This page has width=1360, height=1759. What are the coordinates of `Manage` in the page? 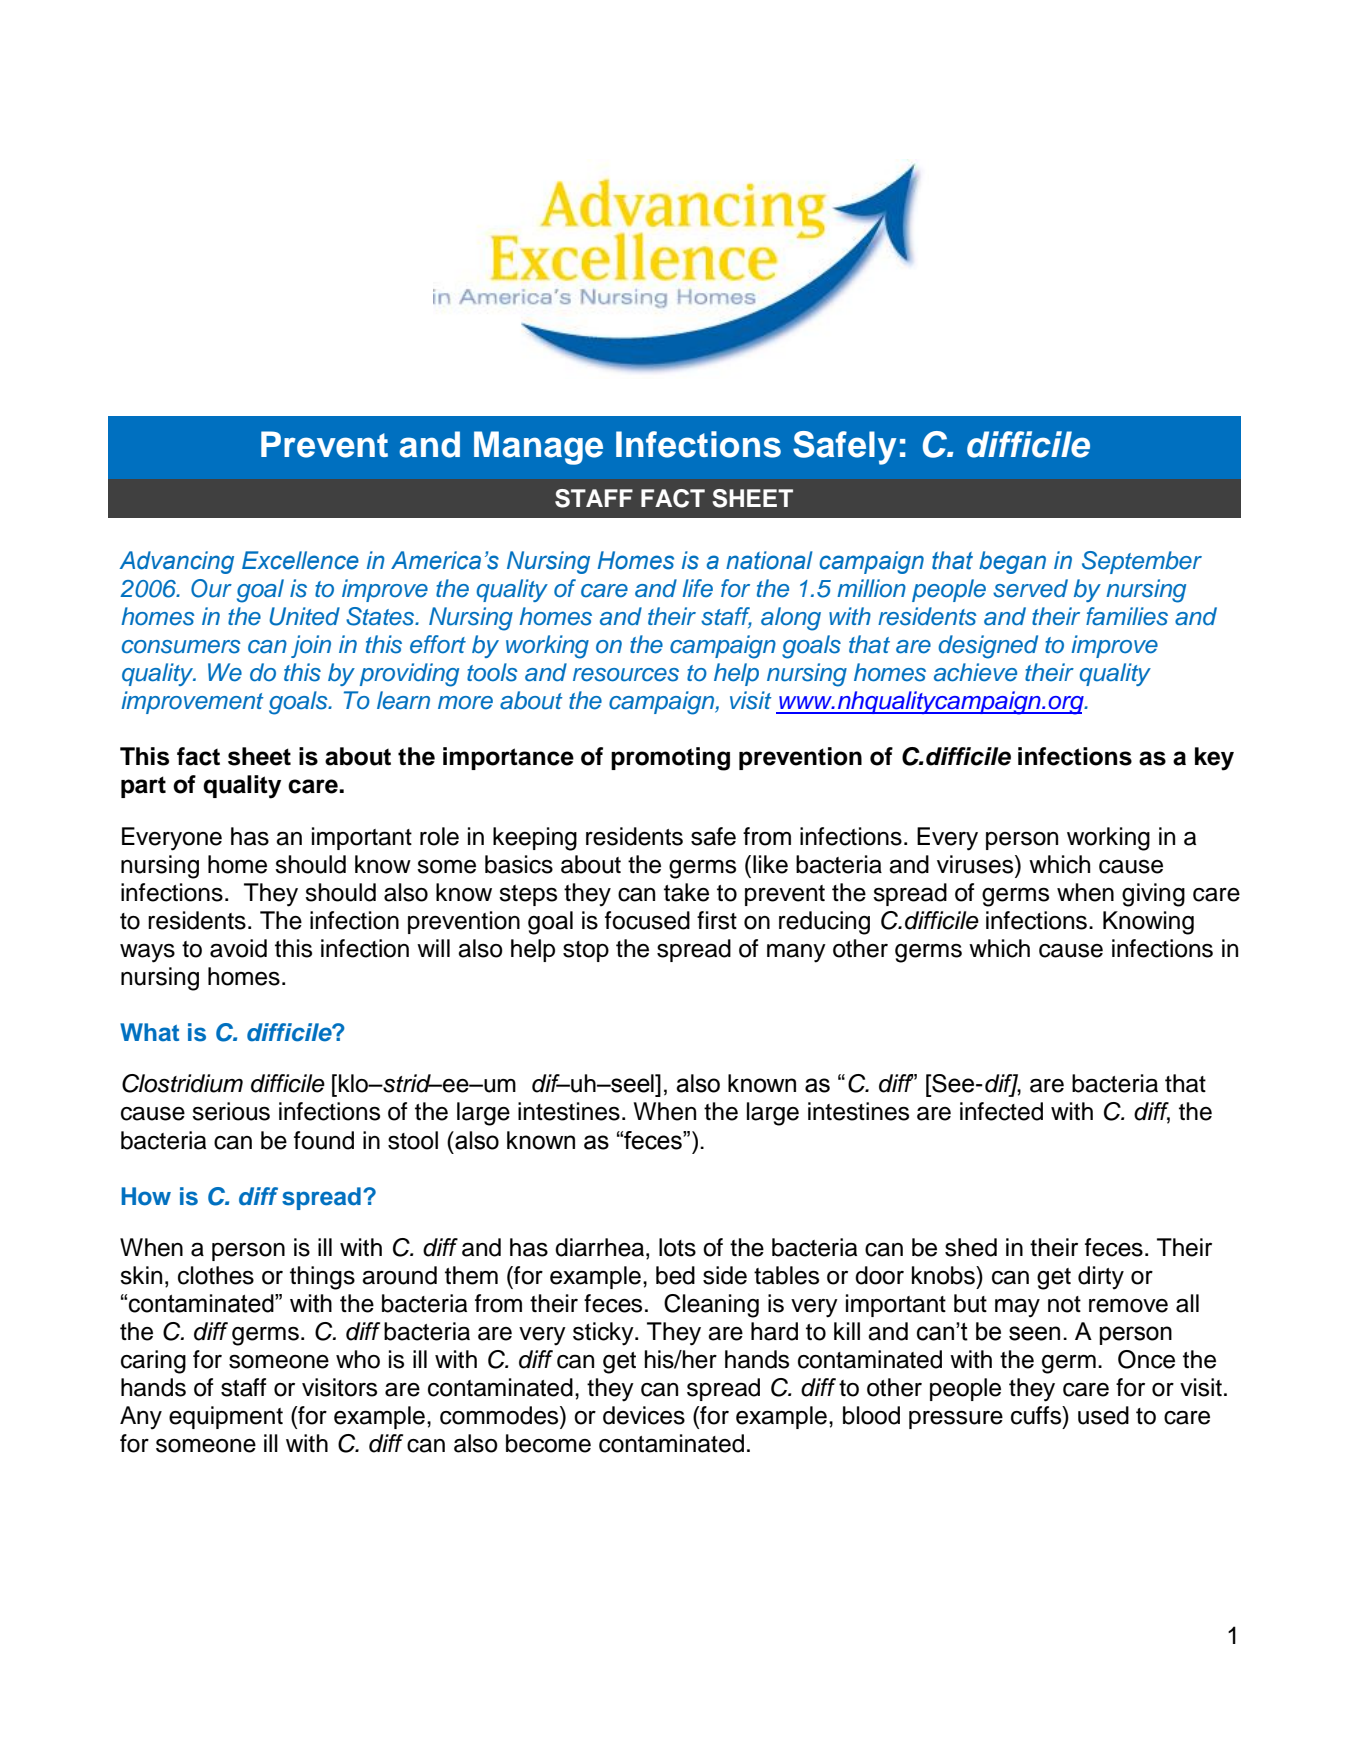 It's located at (538, 448).
